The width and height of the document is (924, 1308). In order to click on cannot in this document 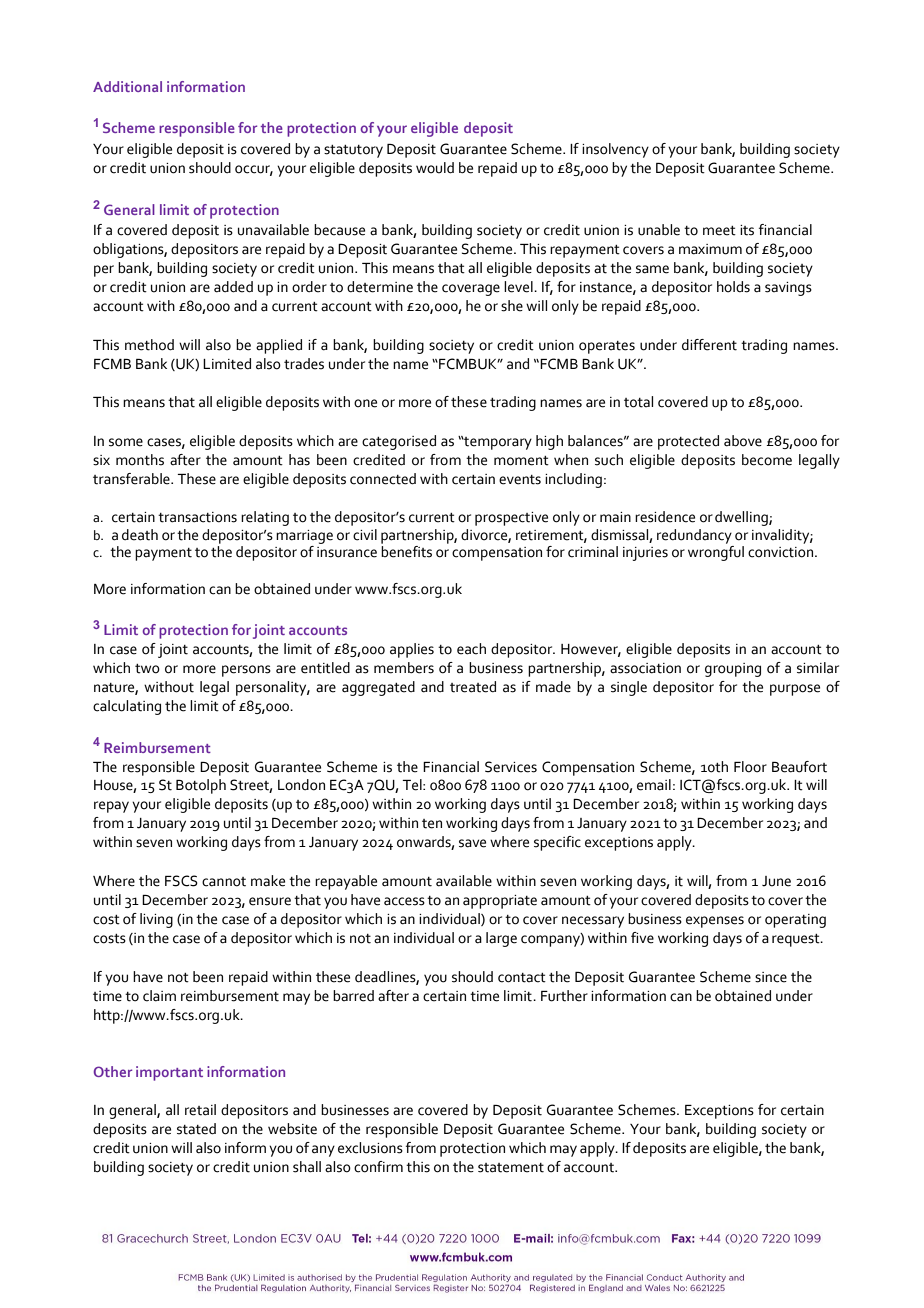, I will do `click(224, 882)`.
